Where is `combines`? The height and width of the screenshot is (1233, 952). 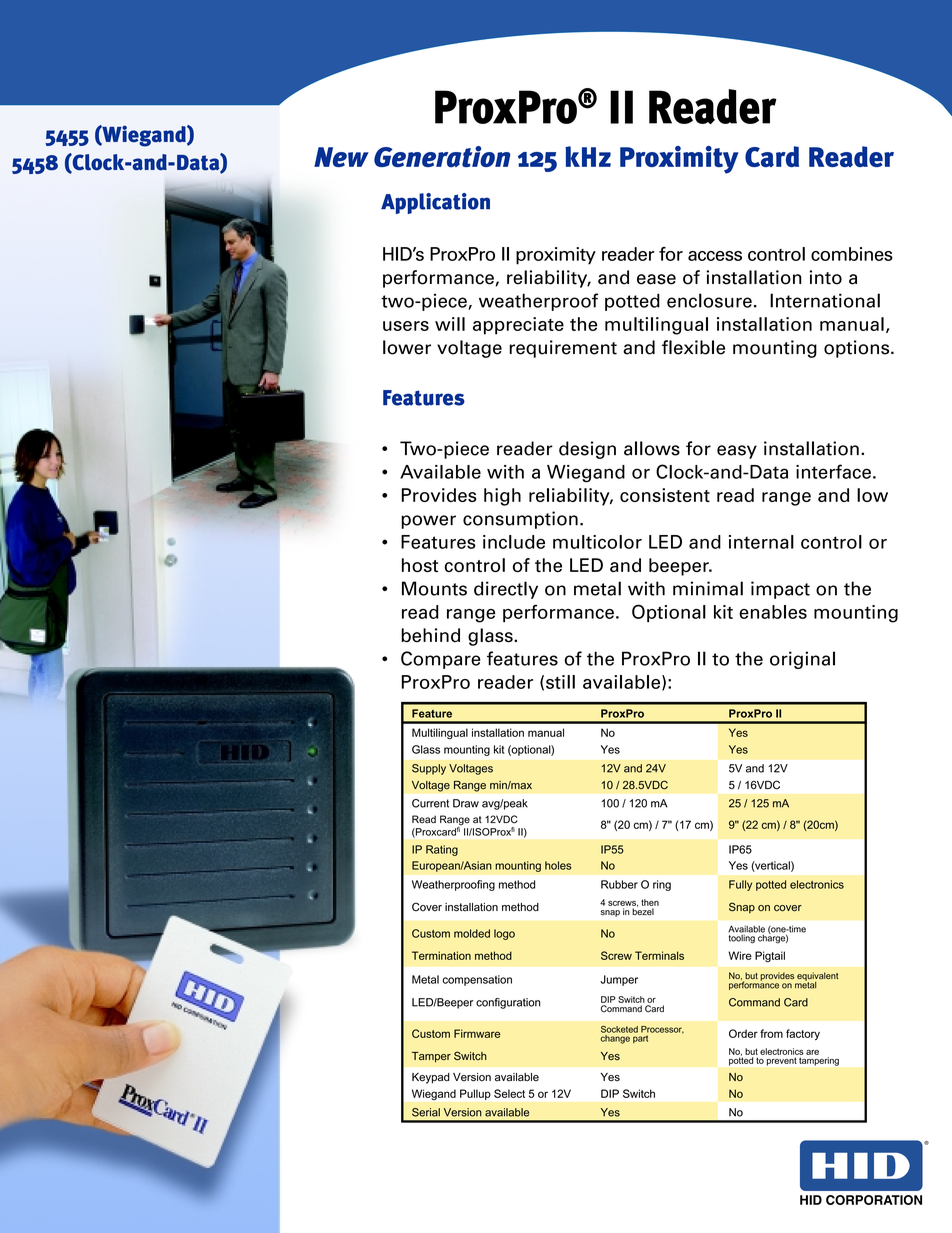 combines is located at coordinates (852, 254).
